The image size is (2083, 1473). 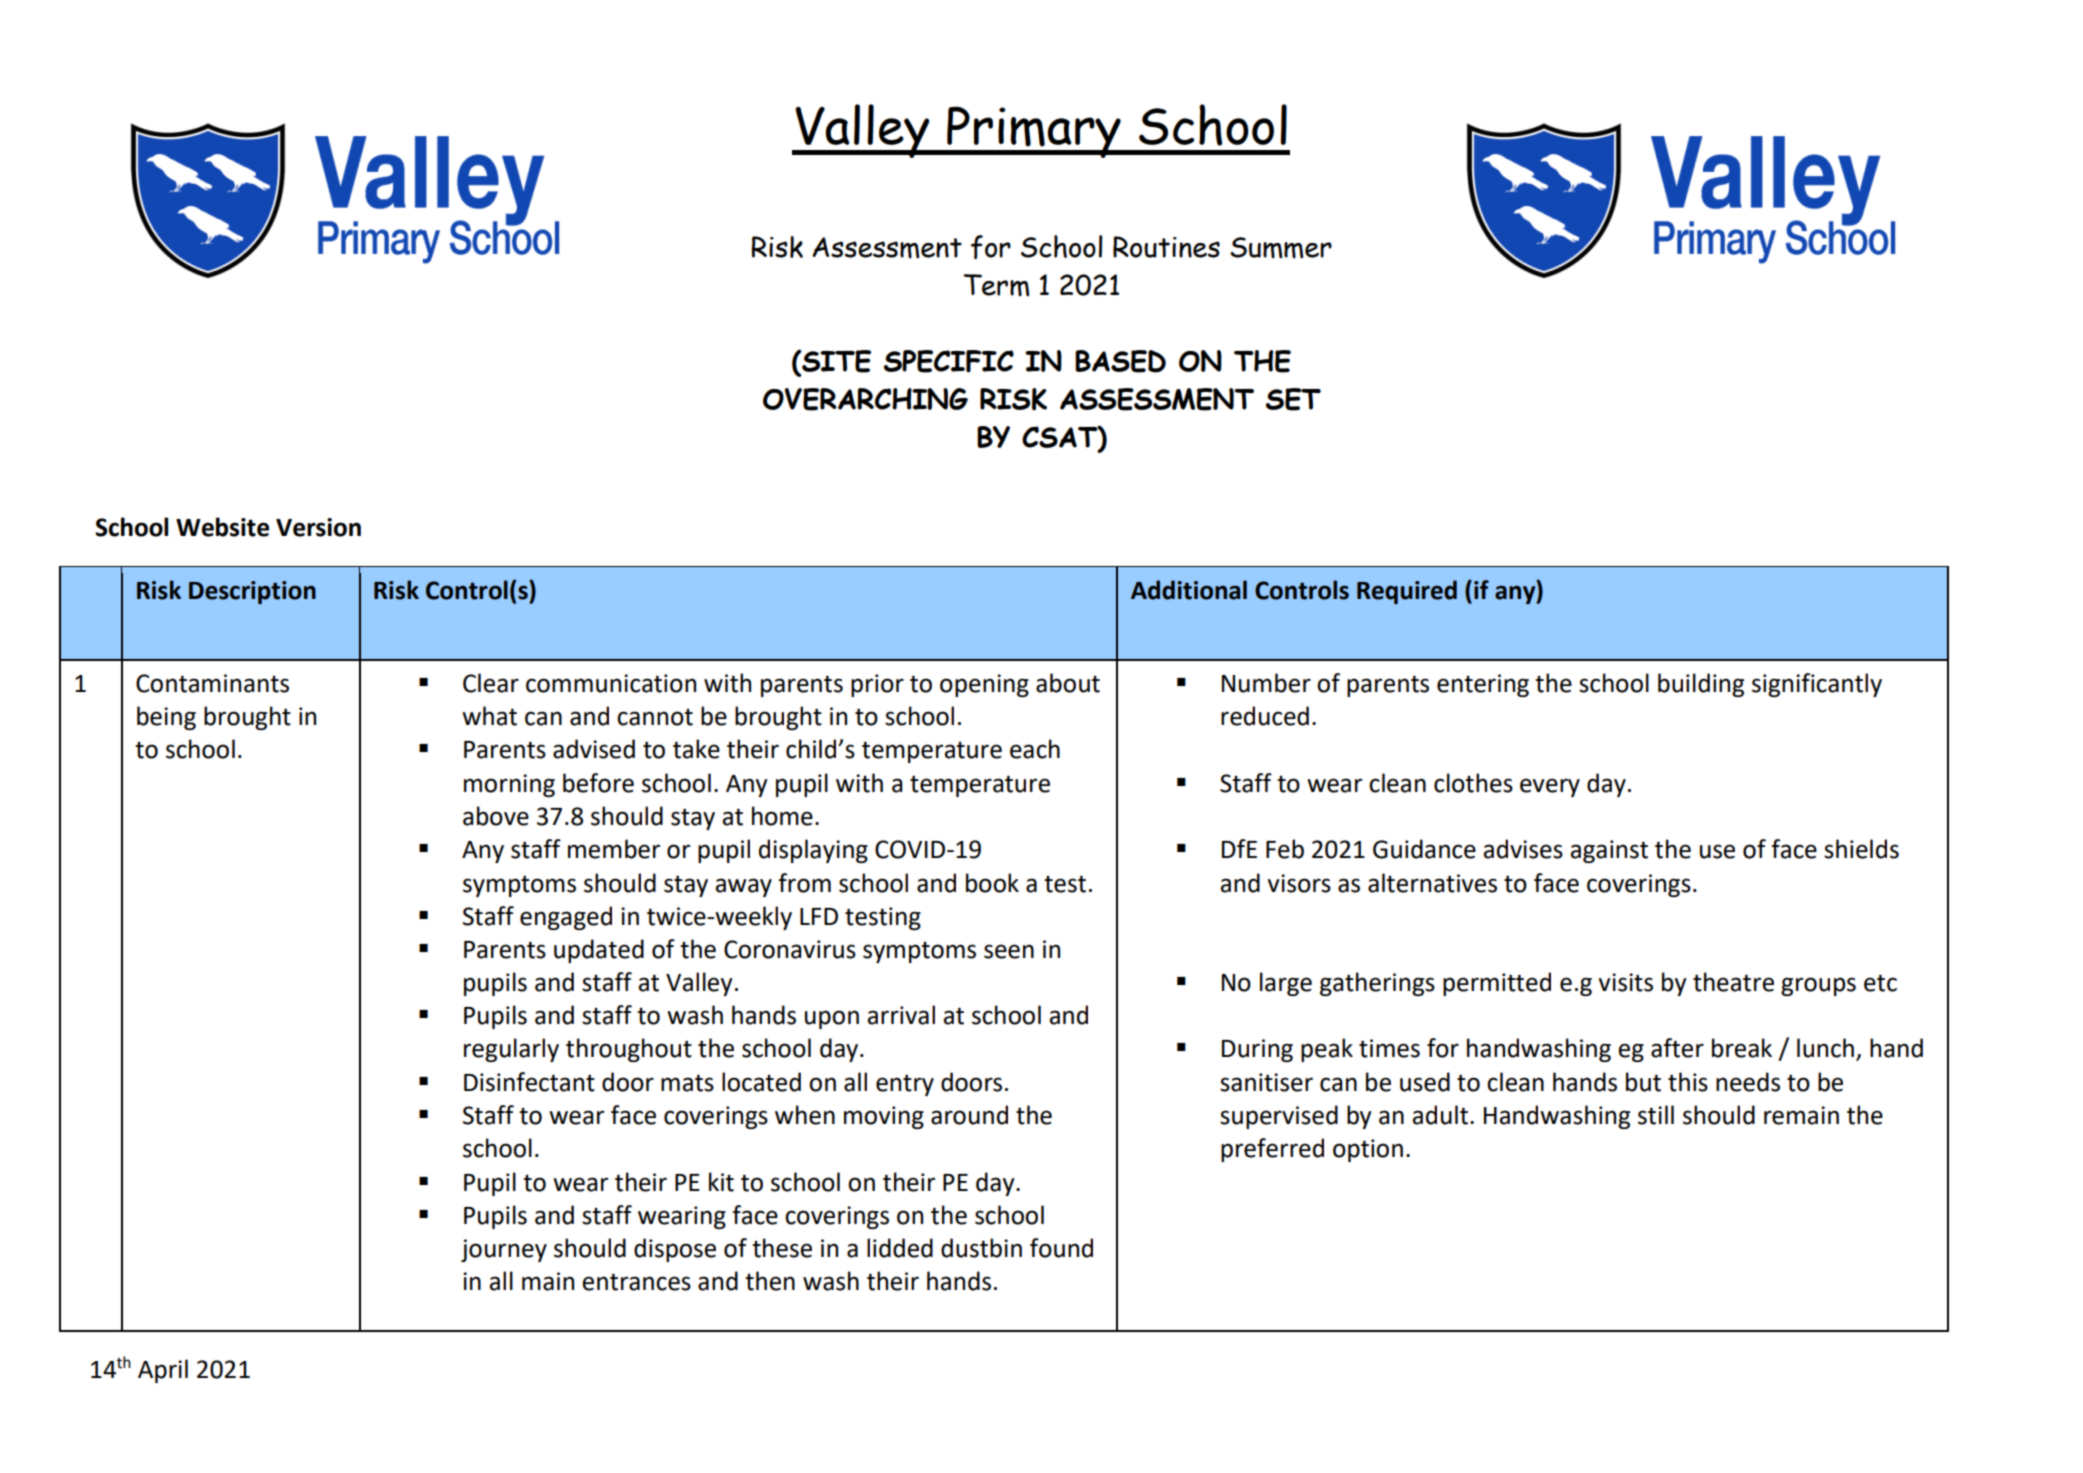 What do you see at coordinates (1550, 787) in the screenshot?
I see `every` at bounding box center [1550, 787].
